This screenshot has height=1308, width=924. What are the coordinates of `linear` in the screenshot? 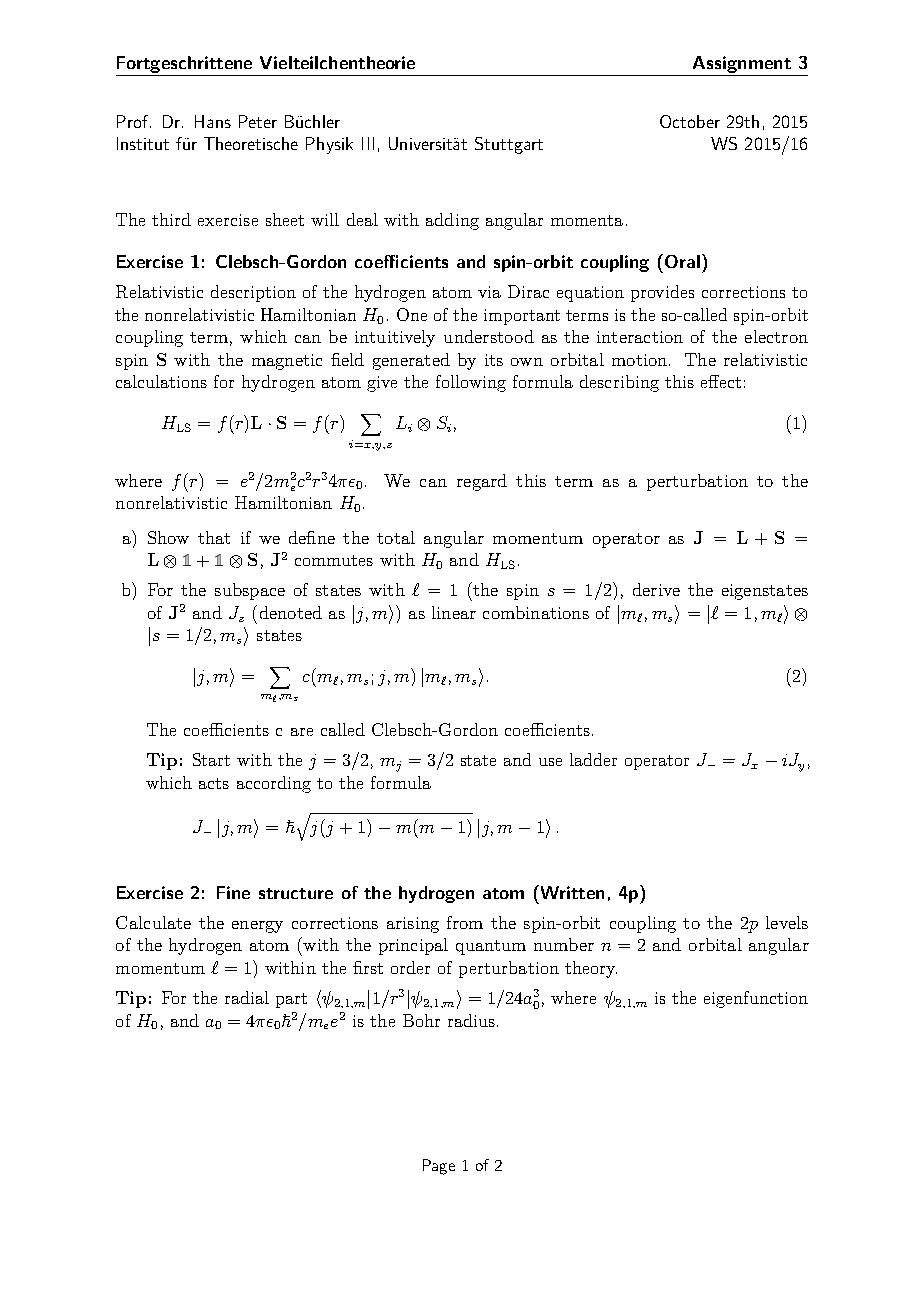 It's located at (454, 612).
